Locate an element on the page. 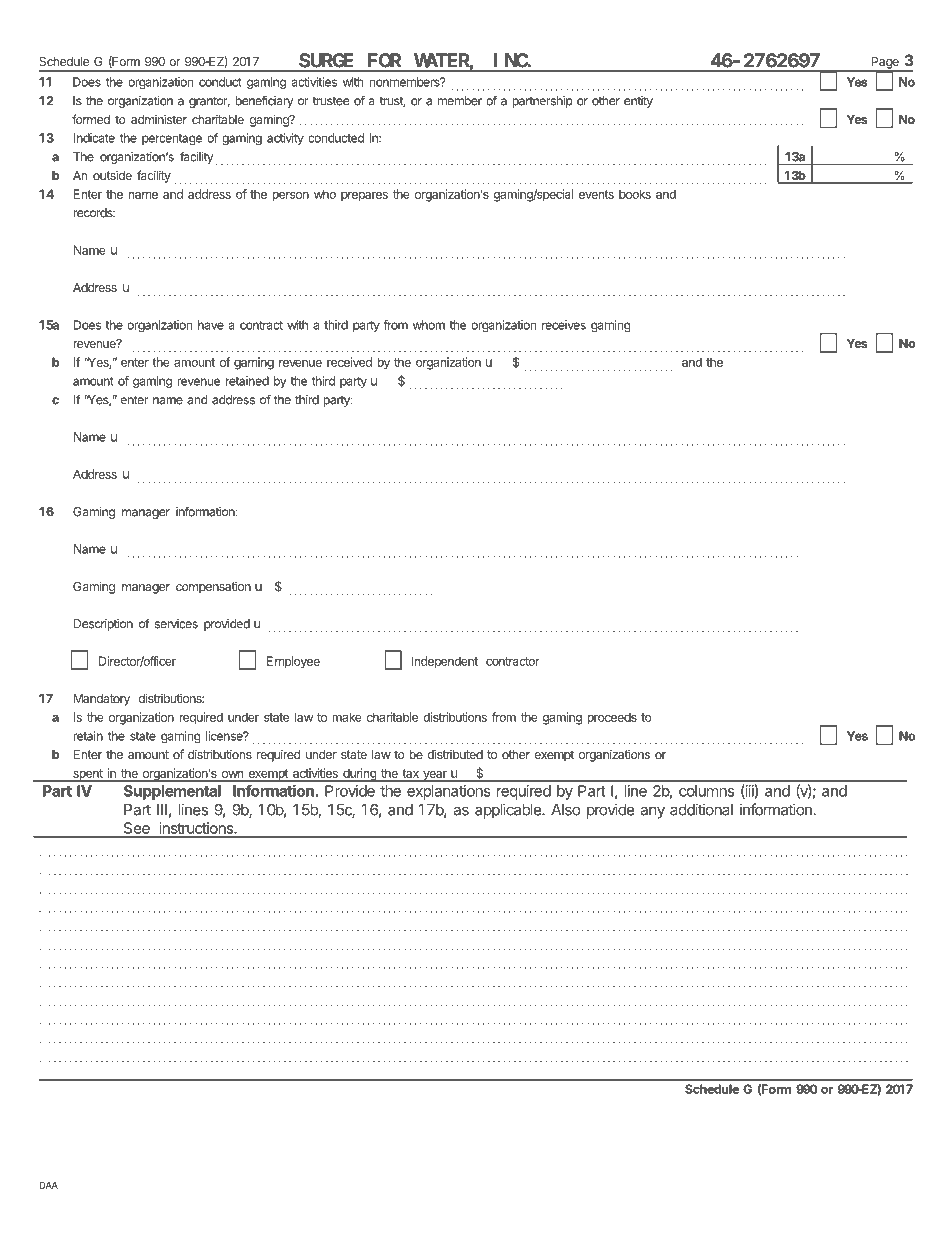 The image size is (952, 1233). during is located at coordinates (359, 775).
